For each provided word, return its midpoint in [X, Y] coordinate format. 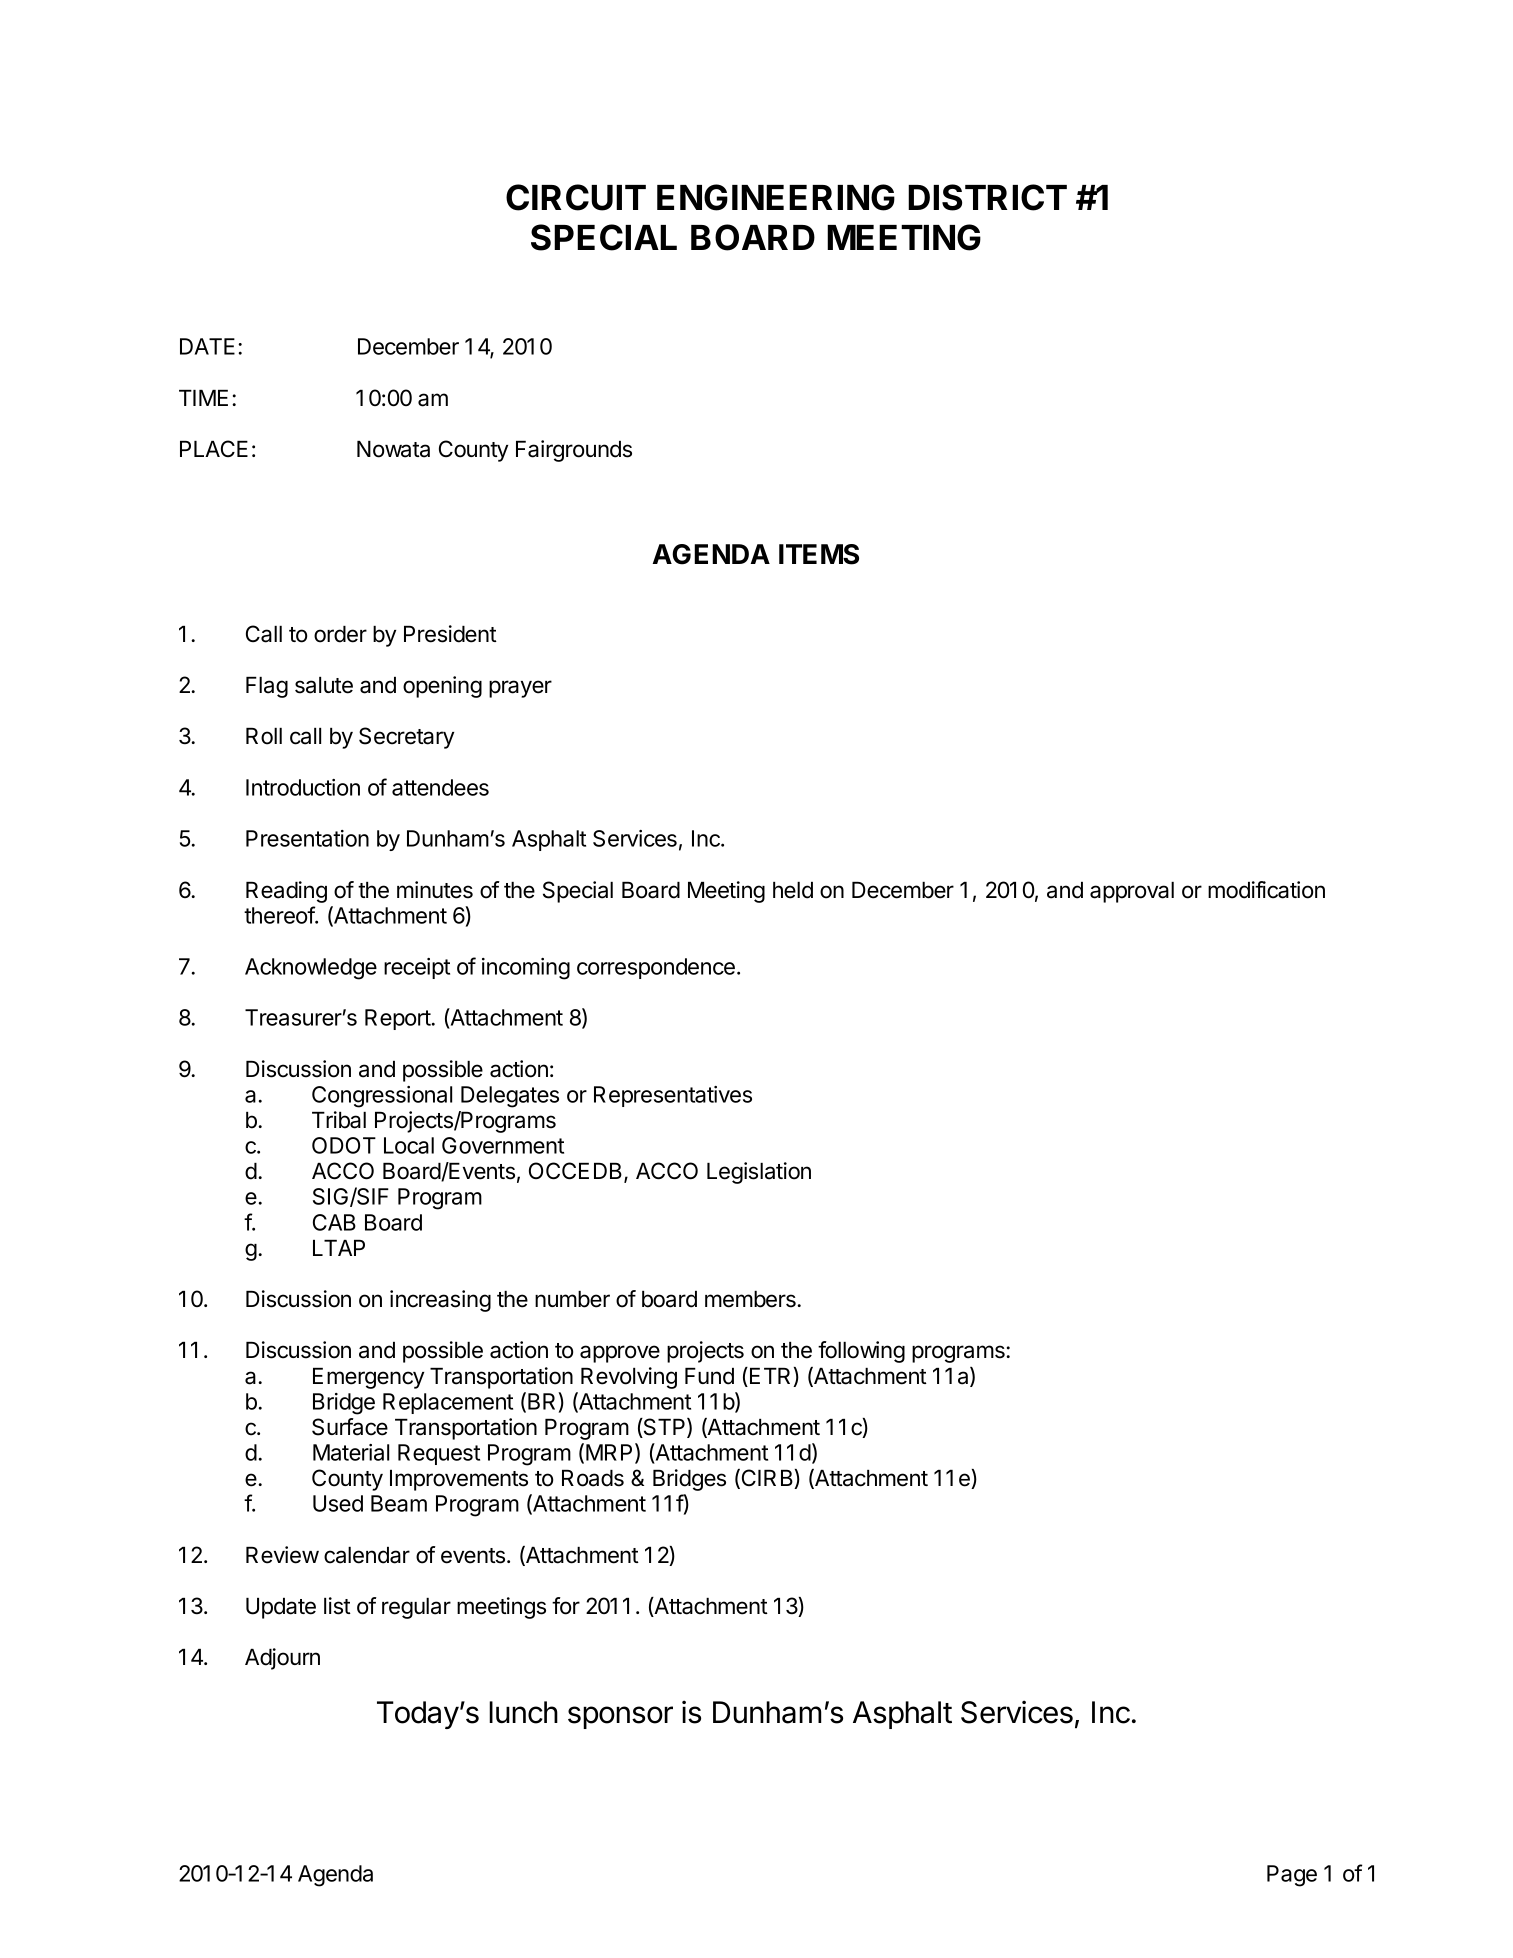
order [340, 634]
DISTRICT [987, 197]
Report [398, 1019]
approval [1132, 892]
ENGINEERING [776, 197]
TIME [203, 398]
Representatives [673, 1096]
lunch [523, 1712]
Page [1292, 1876]
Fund [709, 1376]
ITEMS [819, 554]
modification [1266, 890]
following [861, 1352]
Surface [350, 1427]
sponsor [620, 1717]
